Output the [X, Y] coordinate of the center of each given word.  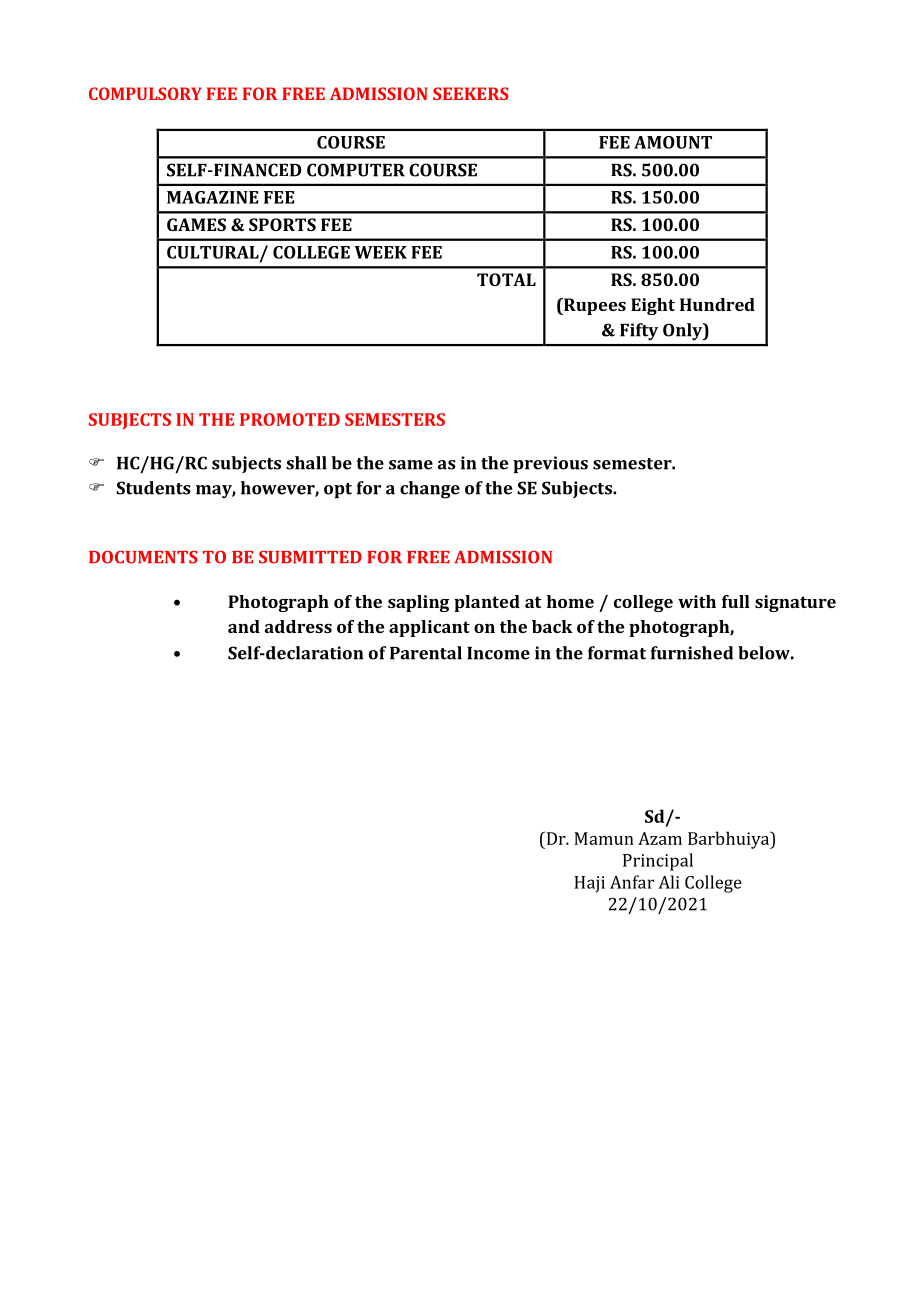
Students [153, 488]
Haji [589, 884]
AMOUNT [673, 142]
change [430, 490]
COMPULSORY [145, 93]
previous [550, 464]
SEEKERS [471, 93]
